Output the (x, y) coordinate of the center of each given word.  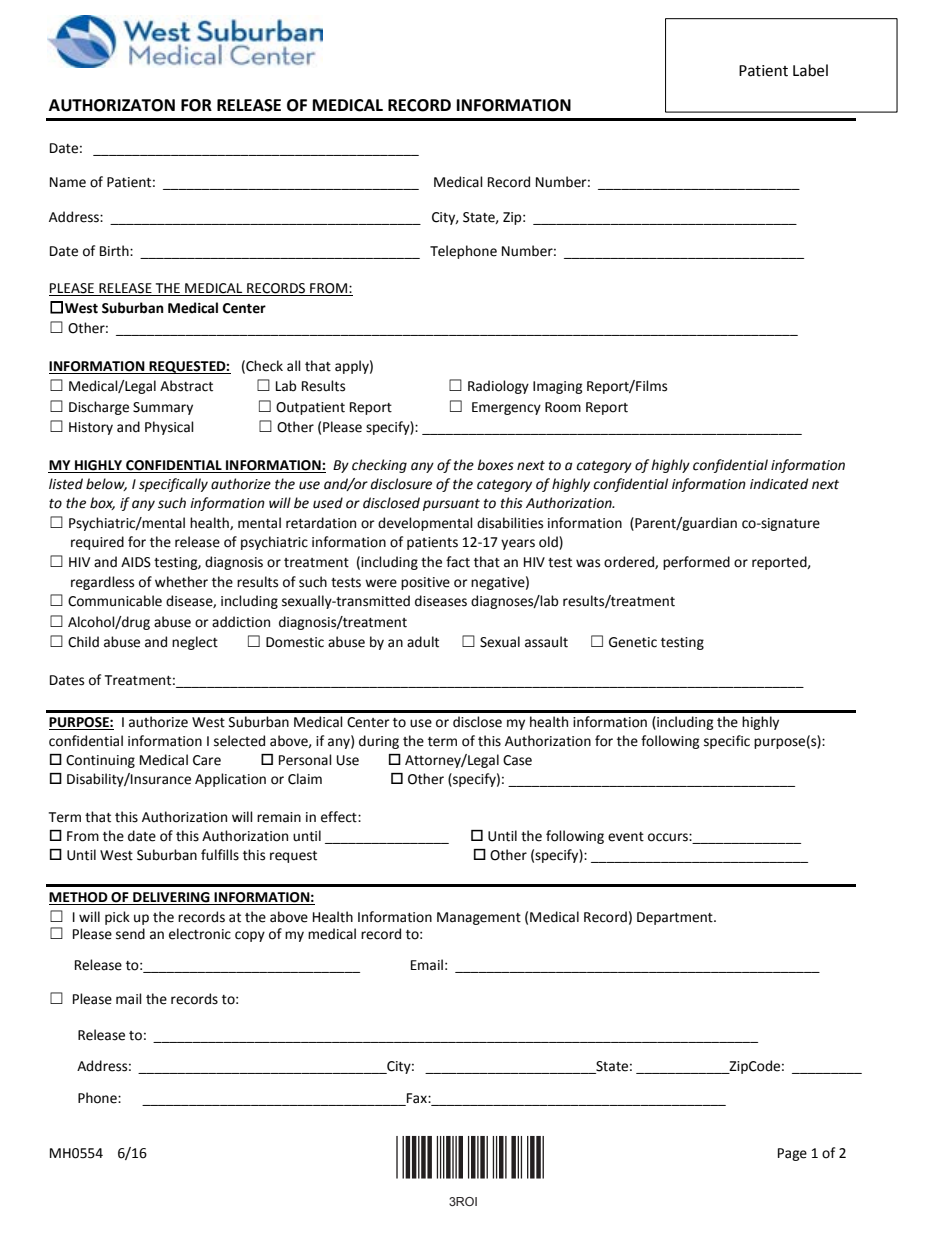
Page (792, 1154)
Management (479, 918)
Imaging (558, 387)
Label (810, 70)
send (130, 934)
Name (68, 182)
